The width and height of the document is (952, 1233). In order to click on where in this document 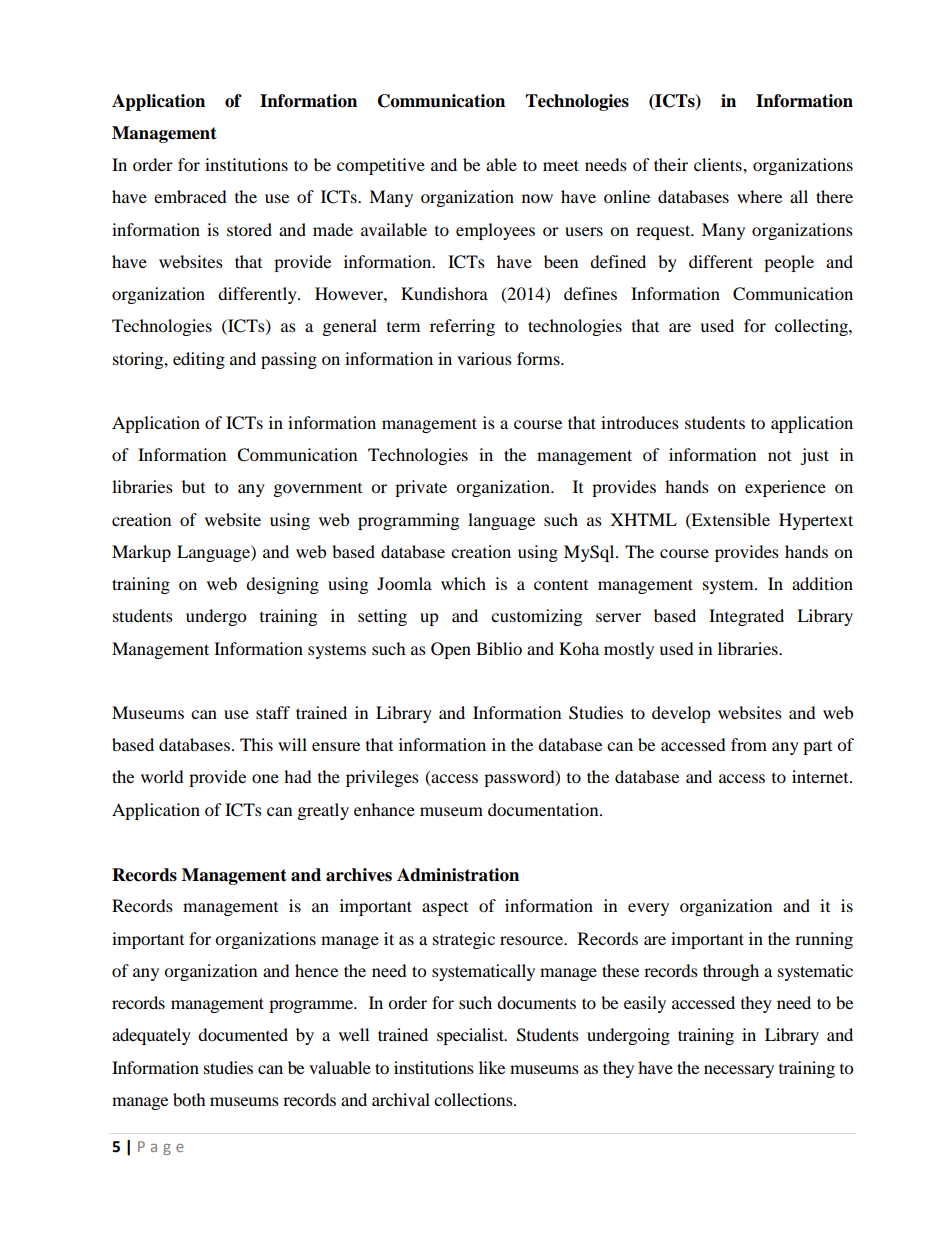, I will do `click(759, 196)`.
